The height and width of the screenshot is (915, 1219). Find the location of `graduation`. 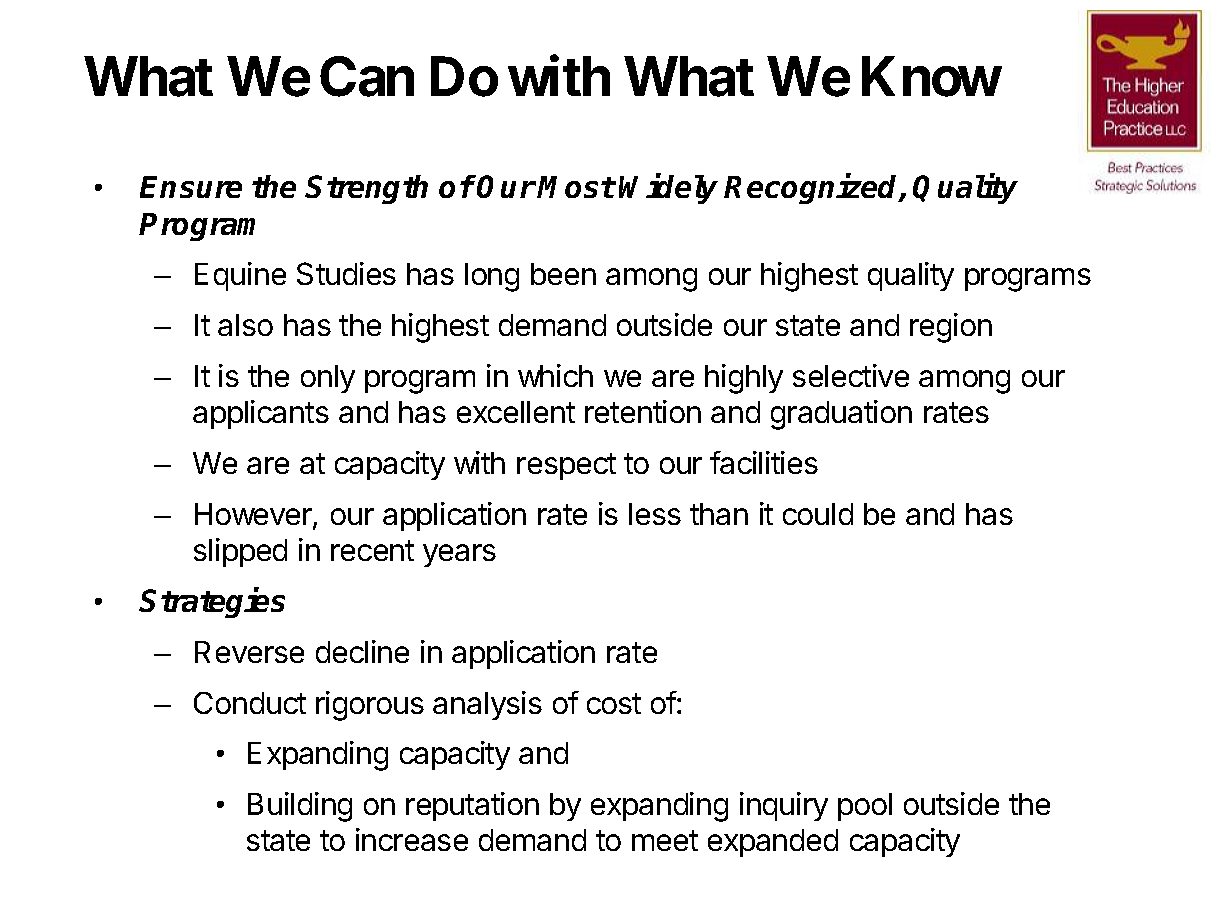

graduation is located at coordinates (841, 415).
